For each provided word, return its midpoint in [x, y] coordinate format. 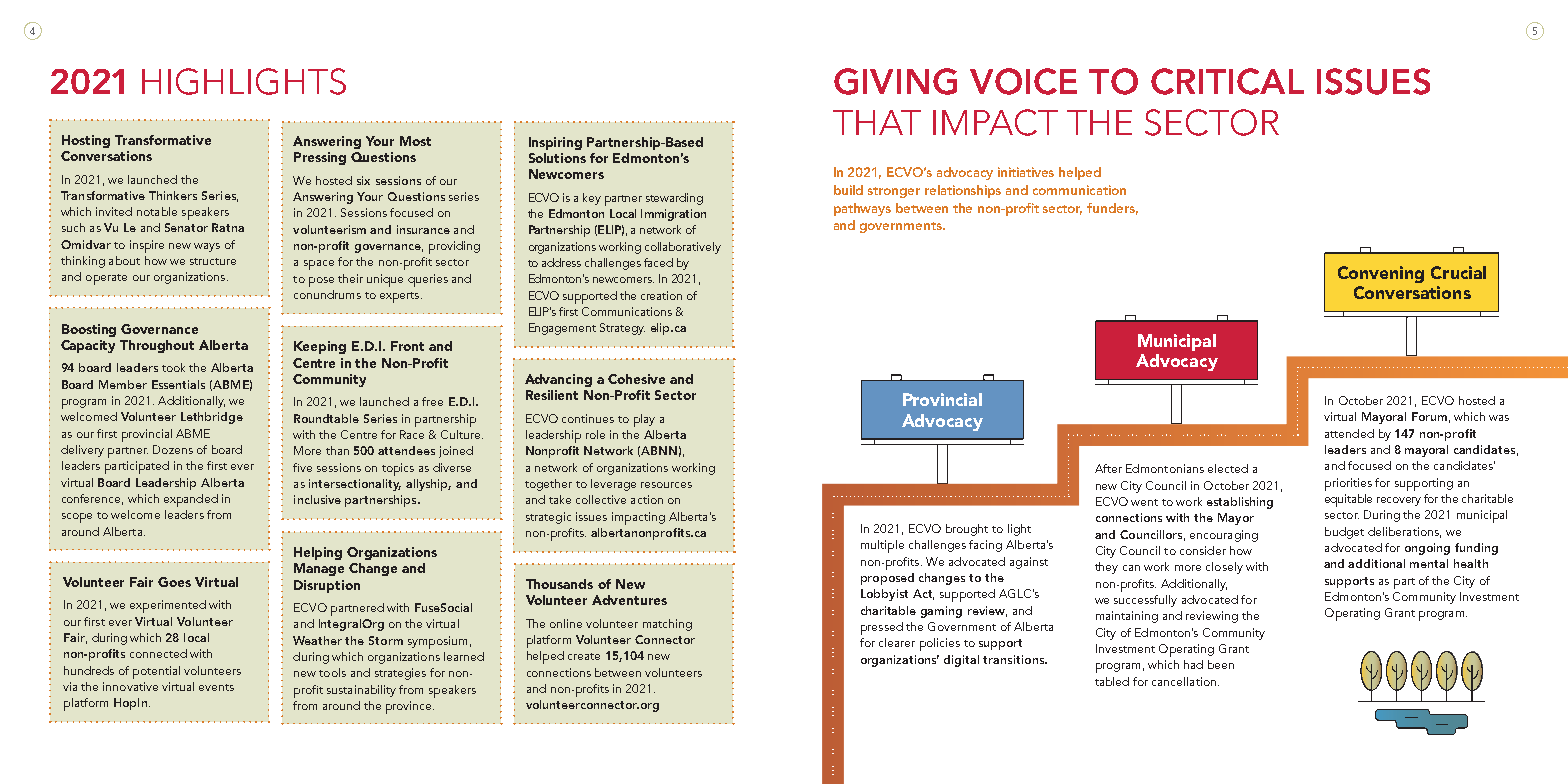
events [216, 687]
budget [1344, 533]
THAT [877, 122]
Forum [1429, 416]
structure [213, 261]
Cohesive [636, 379]
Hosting [86, 141]
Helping [318, 553]
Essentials [178, 384]
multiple [882, 546]
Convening [1381, 274]
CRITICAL [1227, 81]
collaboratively [683, 248]
